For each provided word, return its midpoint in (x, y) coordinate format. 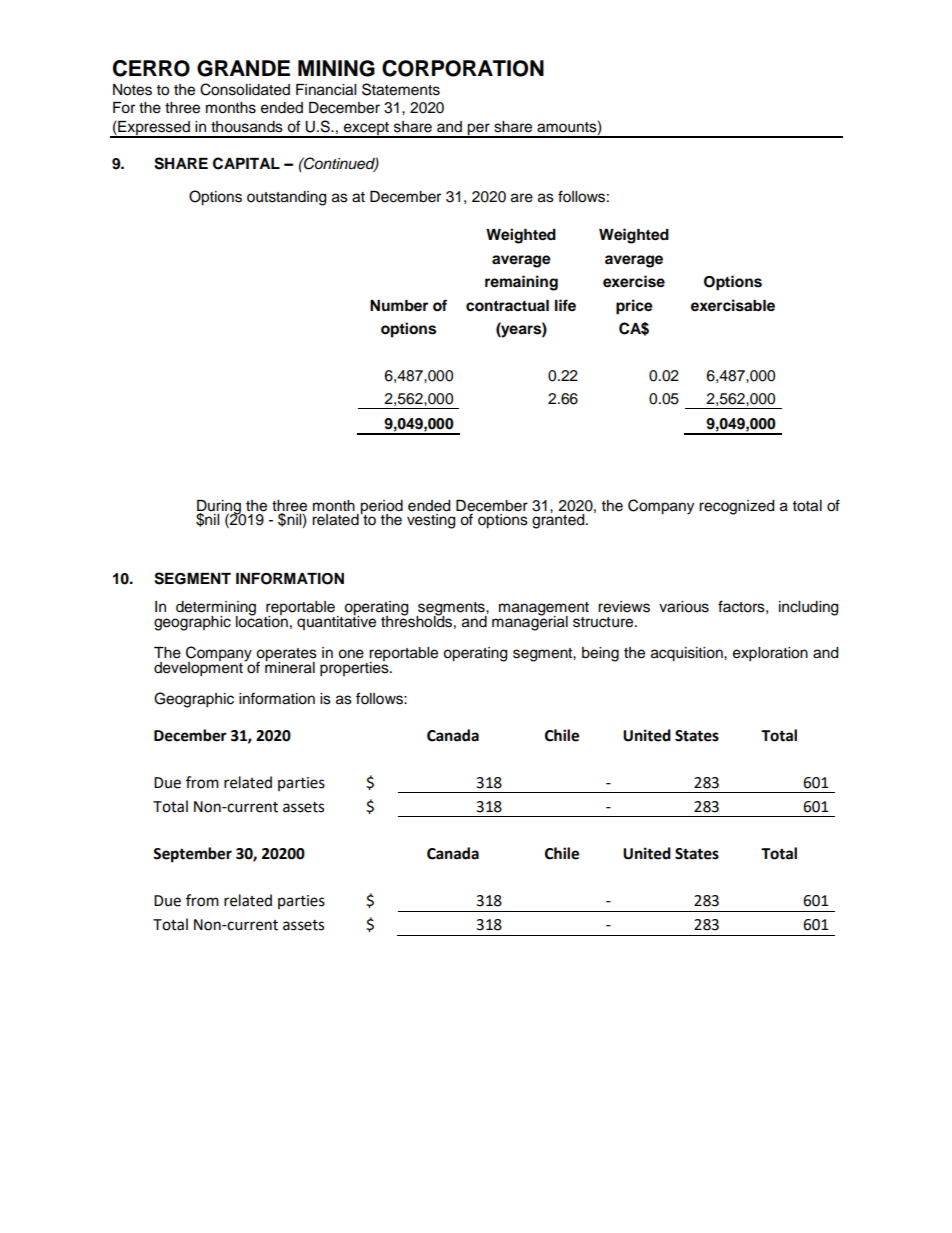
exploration (770, 654)
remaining (521, 283)
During (219, 508)
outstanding (286, 198)
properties (355, 668)
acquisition (688, 654)
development (199, 668)
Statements (401, 89)
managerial (530, 622)
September (192, 855)
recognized (736, 507)
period (381, 508)
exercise (634, 281)
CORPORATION (463, 68)
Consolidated (245, 89)
